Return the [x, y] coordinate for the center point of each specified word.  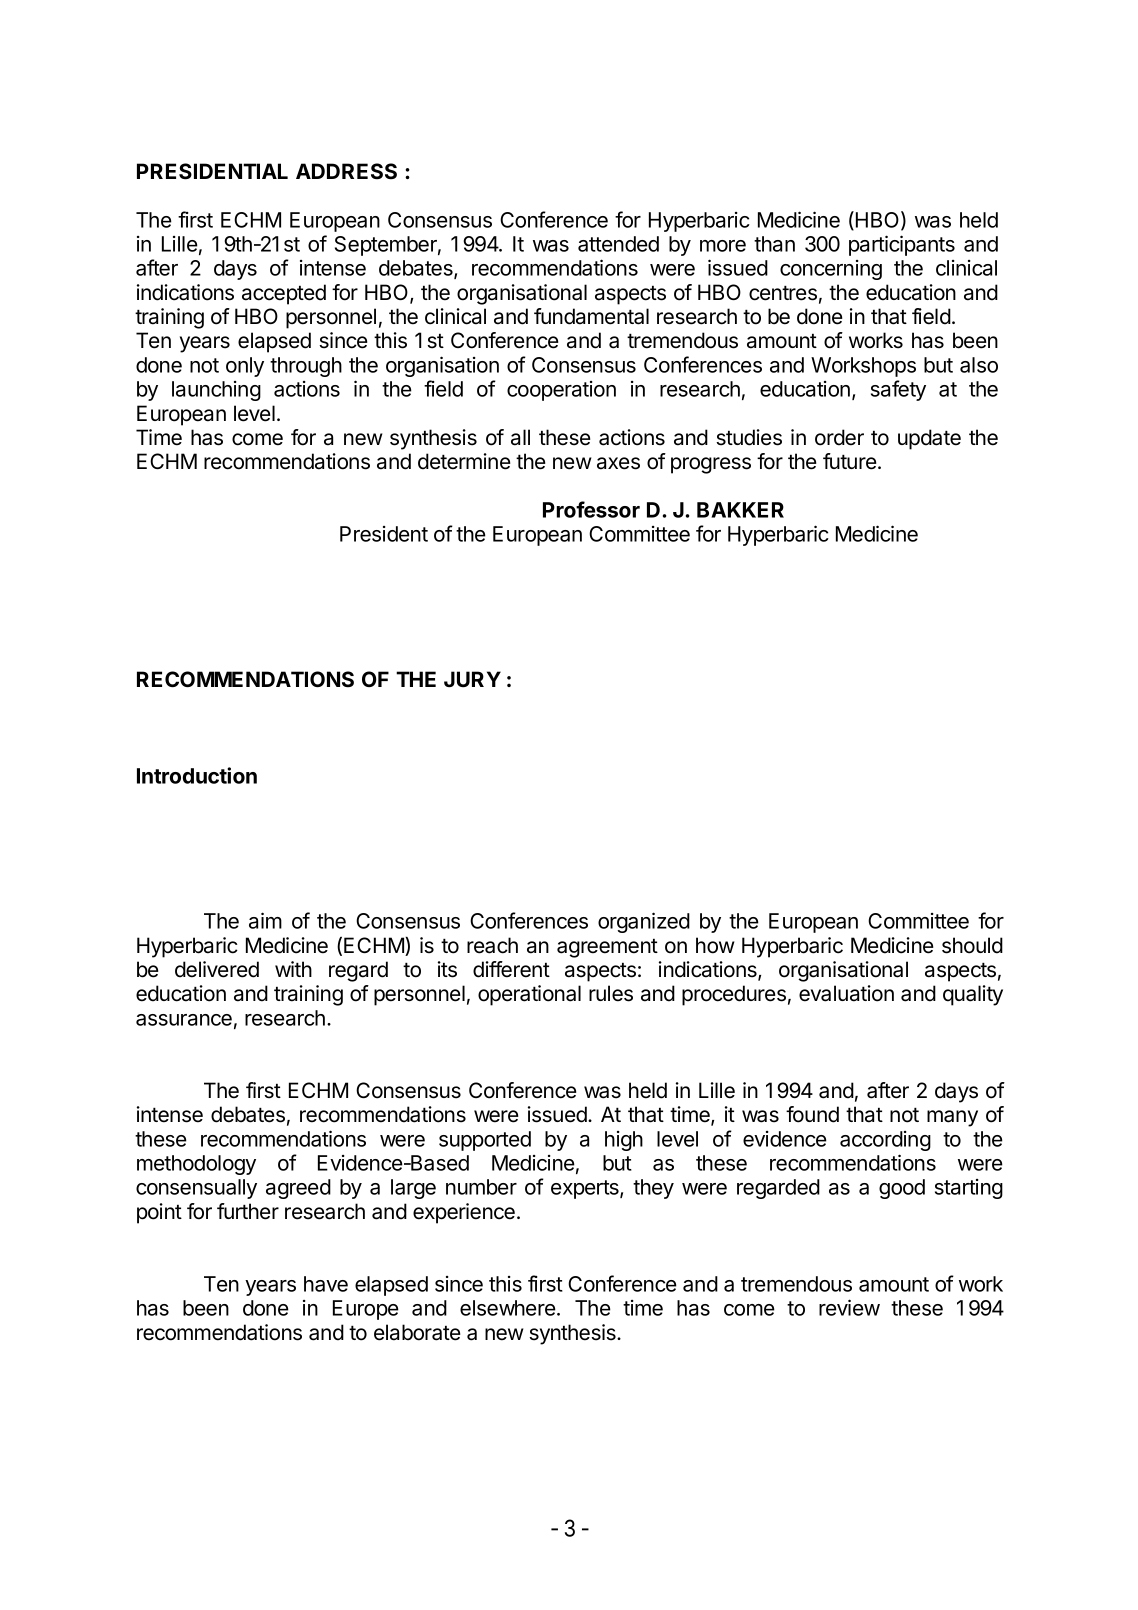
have [326, 1284]
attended [618, 244]
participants [902, 245]
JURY [472, 679]
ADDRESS [346, 171]
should [972, 945]
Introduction [197, 775]
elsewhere [508, 1308]
